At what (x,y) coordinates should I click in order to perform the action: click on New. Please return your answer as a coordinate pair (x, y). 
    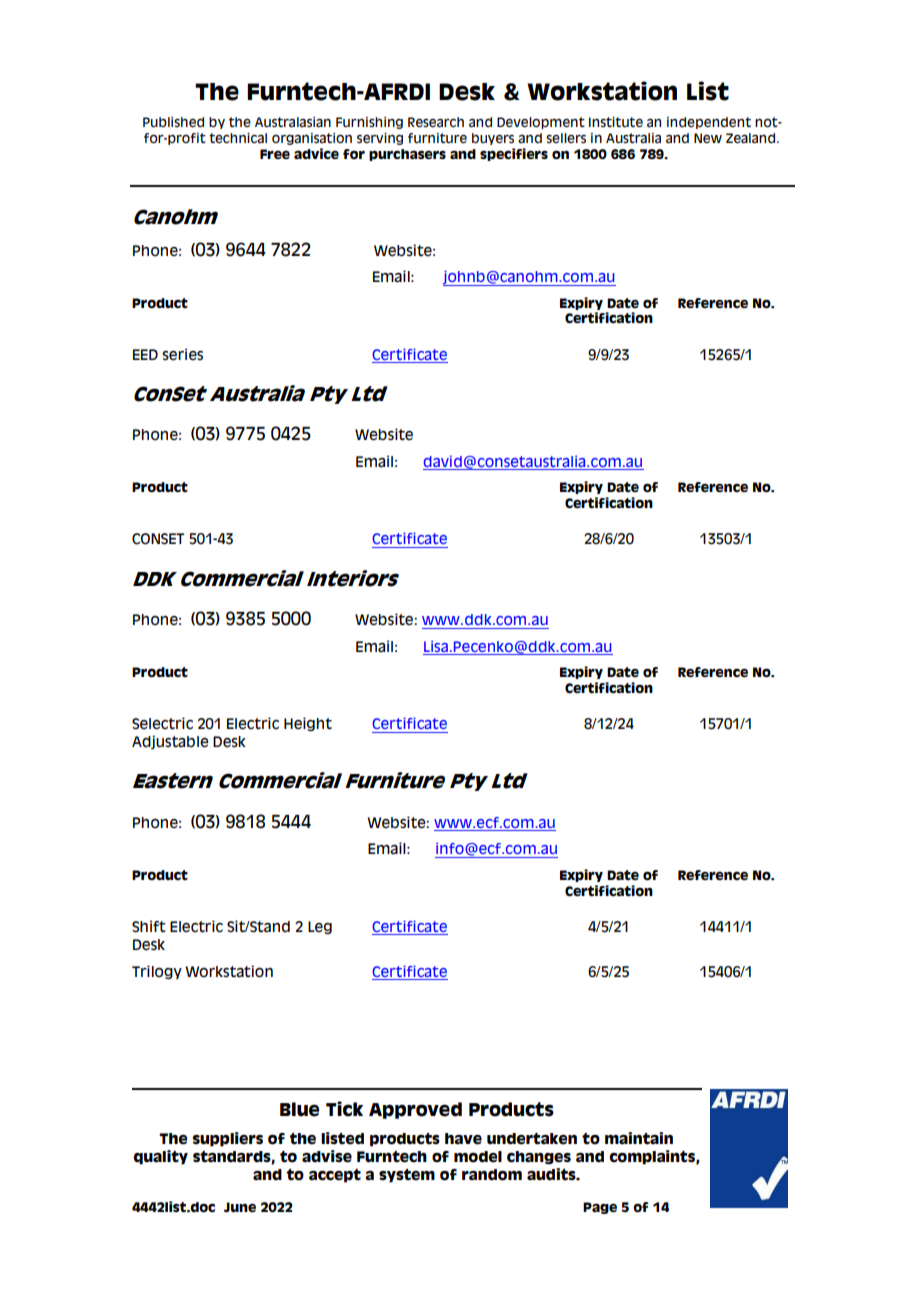
    Looking at the image, I should click on (708, 138).
